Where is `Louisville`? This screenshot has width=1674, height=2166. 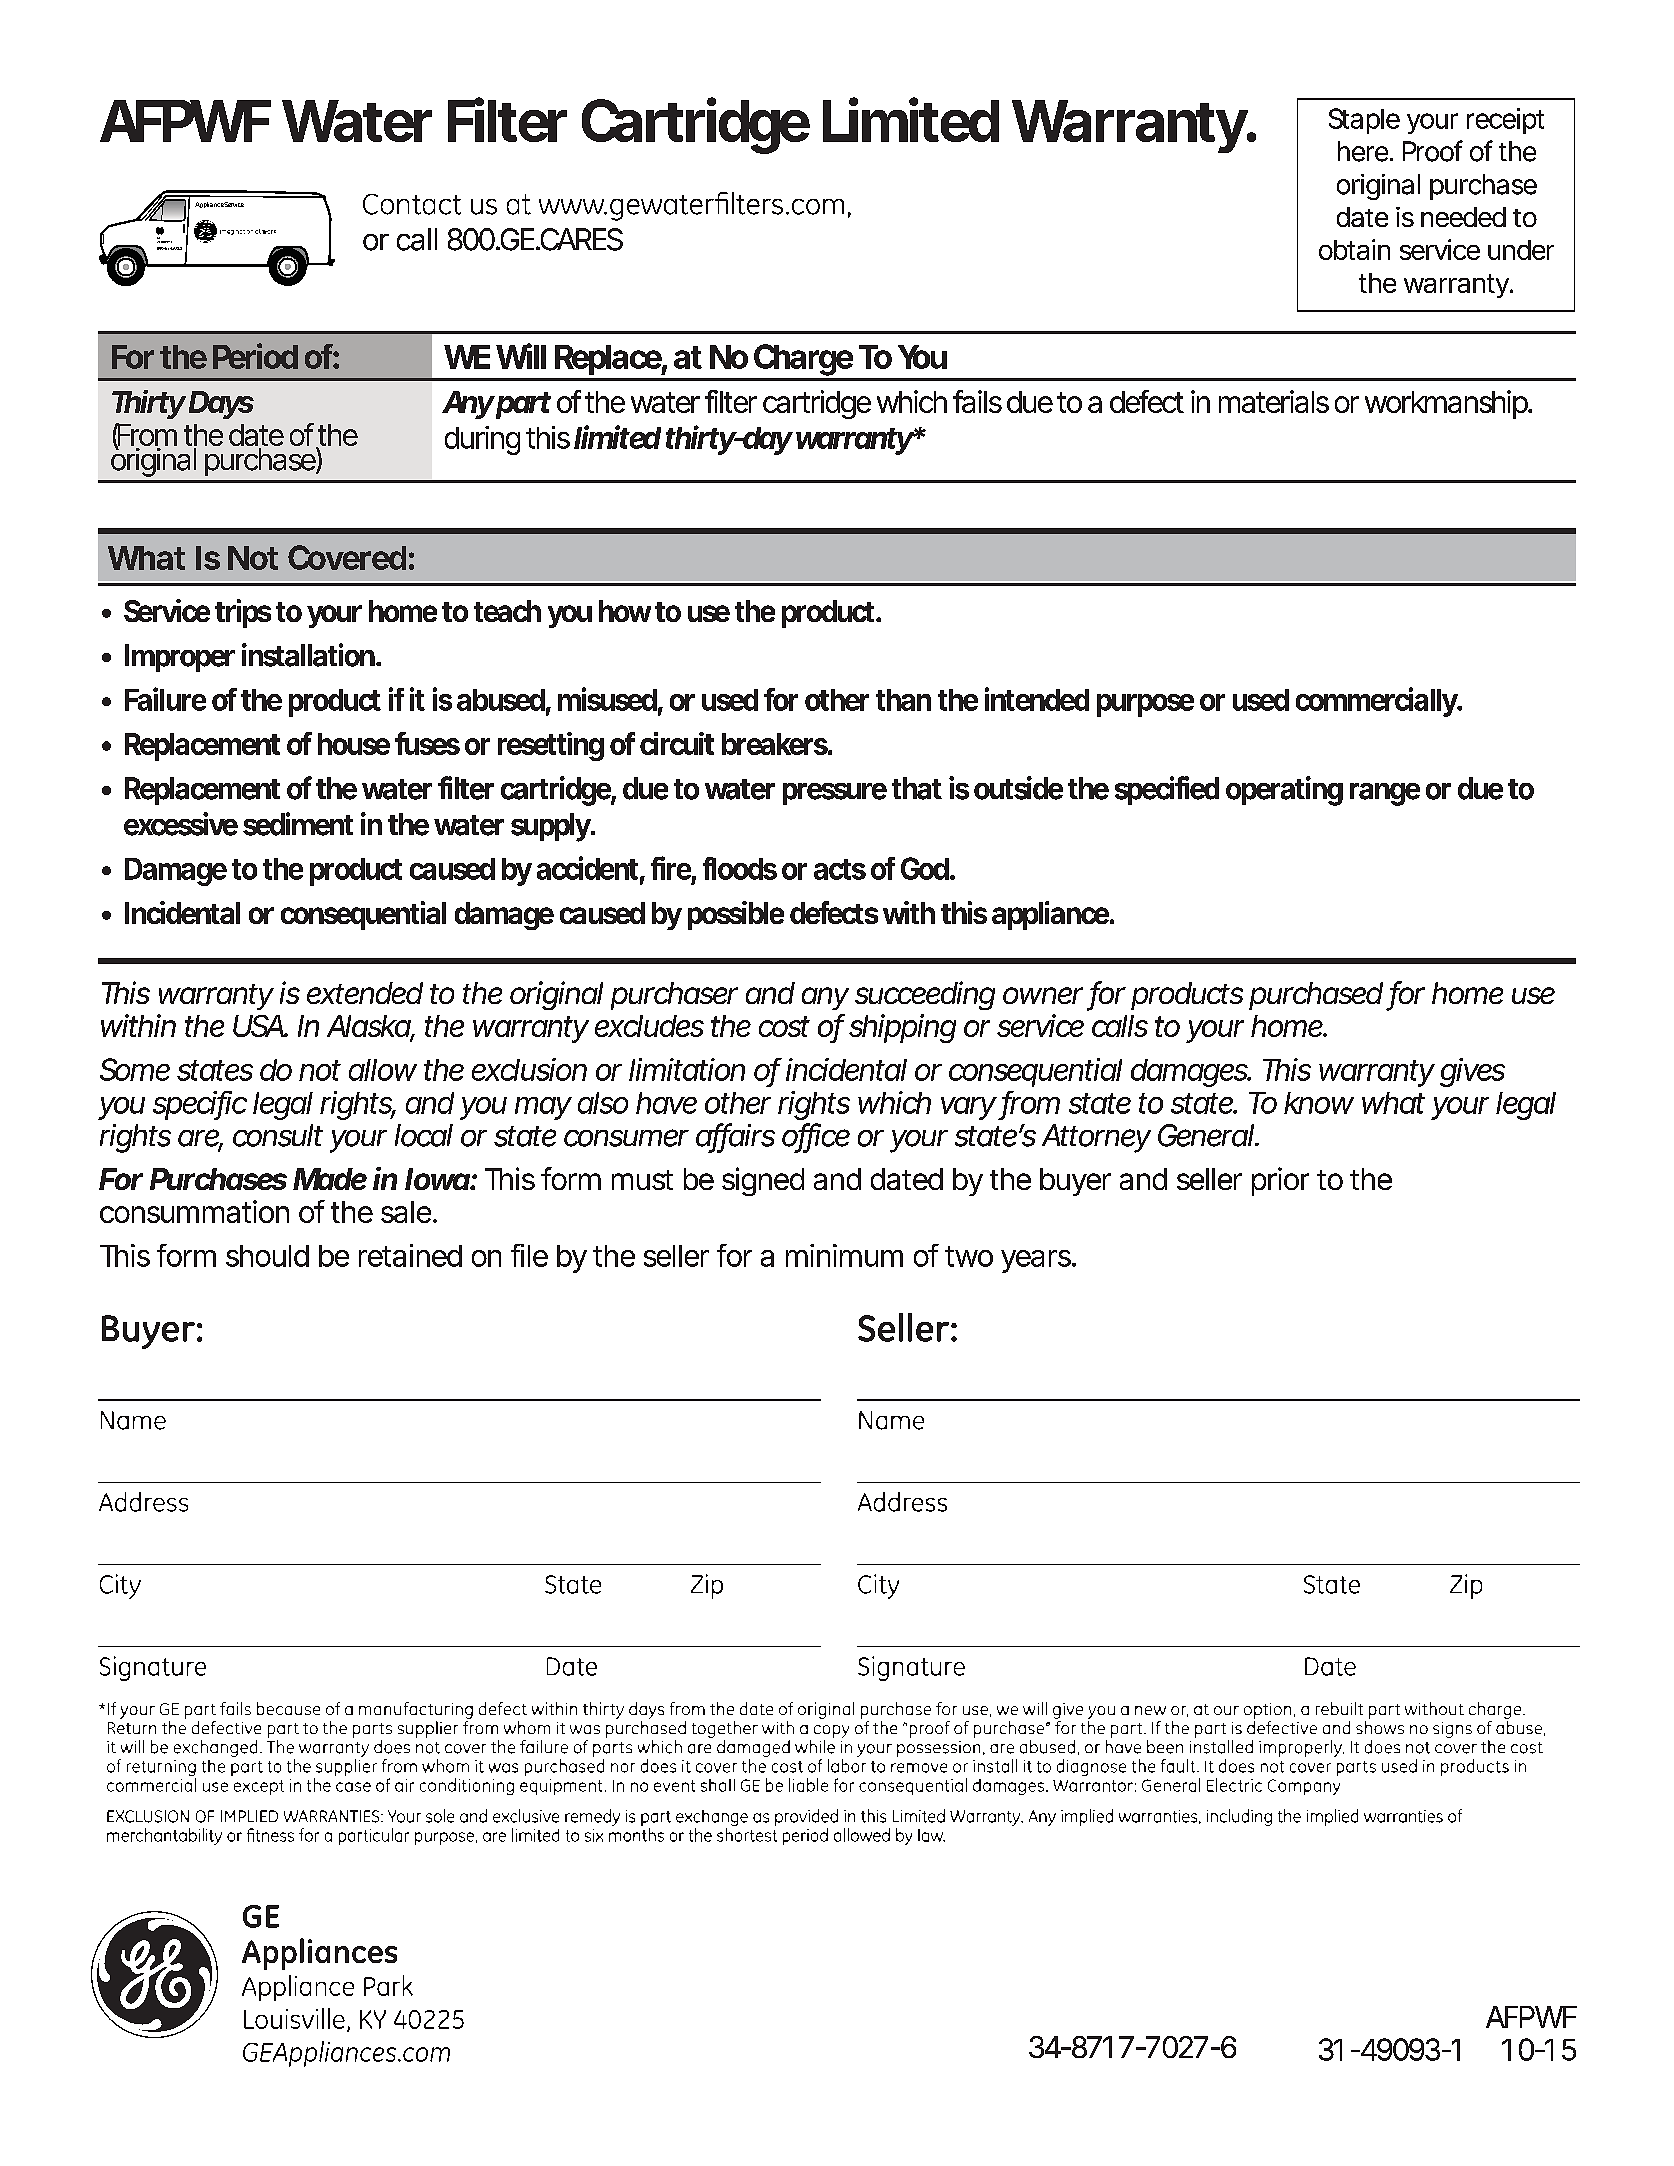
Louisville is located at coordinates (294, 2018).
